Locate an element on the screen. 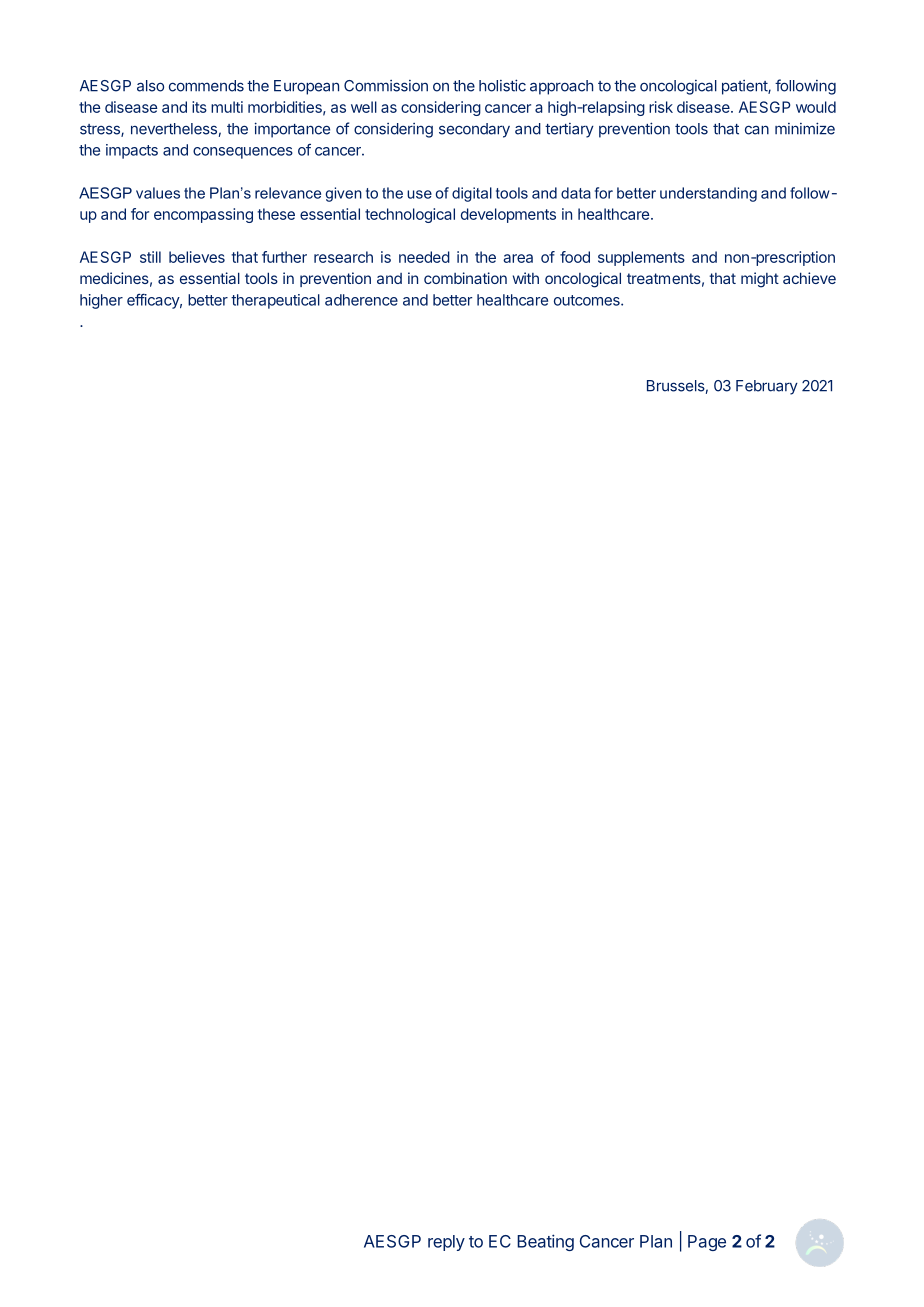 The image size is (924, 1307). patient is located at coordinates (745, 87).
